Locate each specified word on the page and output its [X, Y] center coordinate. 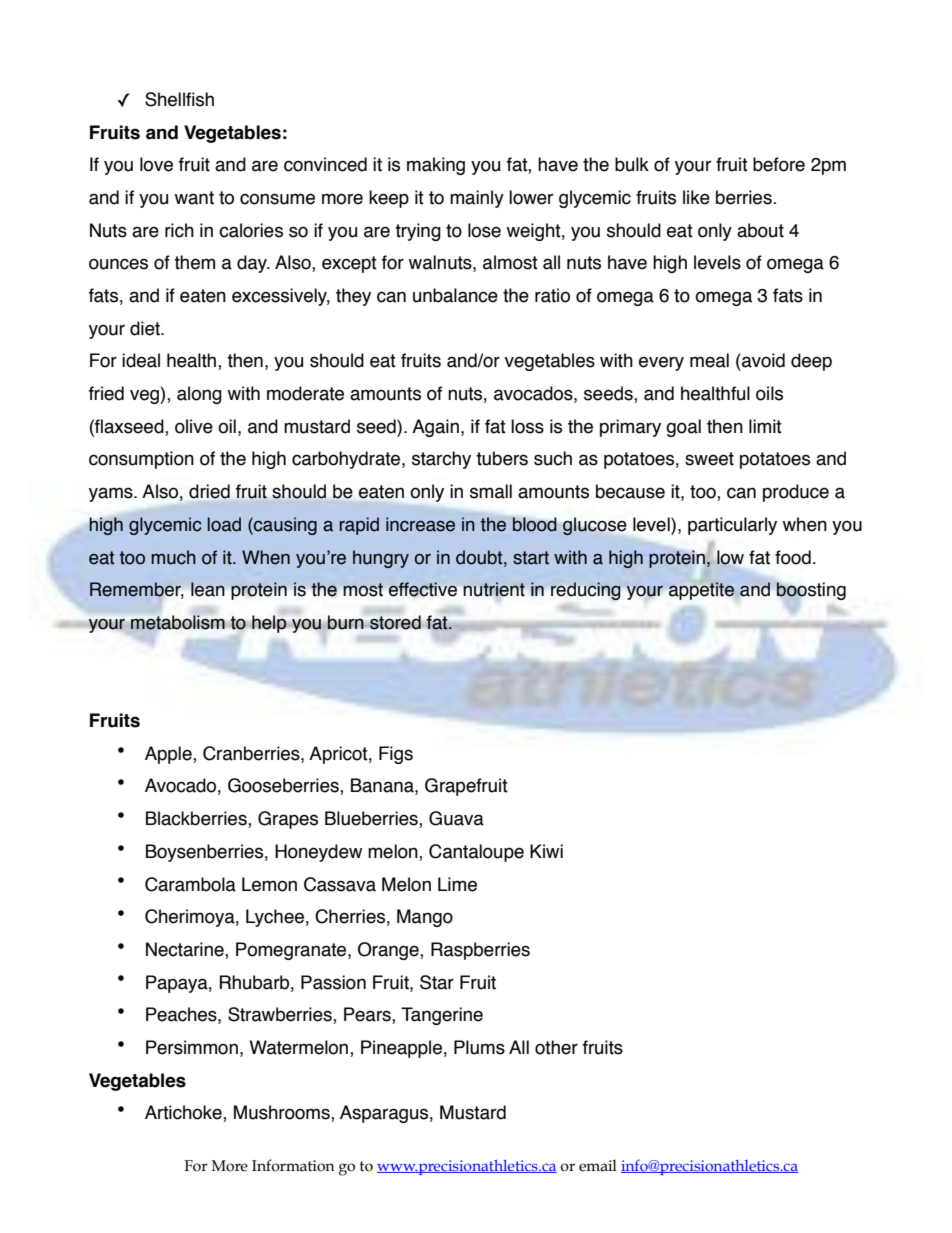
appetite [701, 591]
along [199, 395]
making [436, 166]
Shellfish [179, 99]
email [598, 1166]
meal [709, 360]
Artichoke [184, 1113]
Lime [457, 884]
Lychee [275, 918]
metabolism [178, 622]
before [779, 164]
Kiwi [546, 851]
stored [394, 622]
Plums [479, 1047]
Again [435, 428]
